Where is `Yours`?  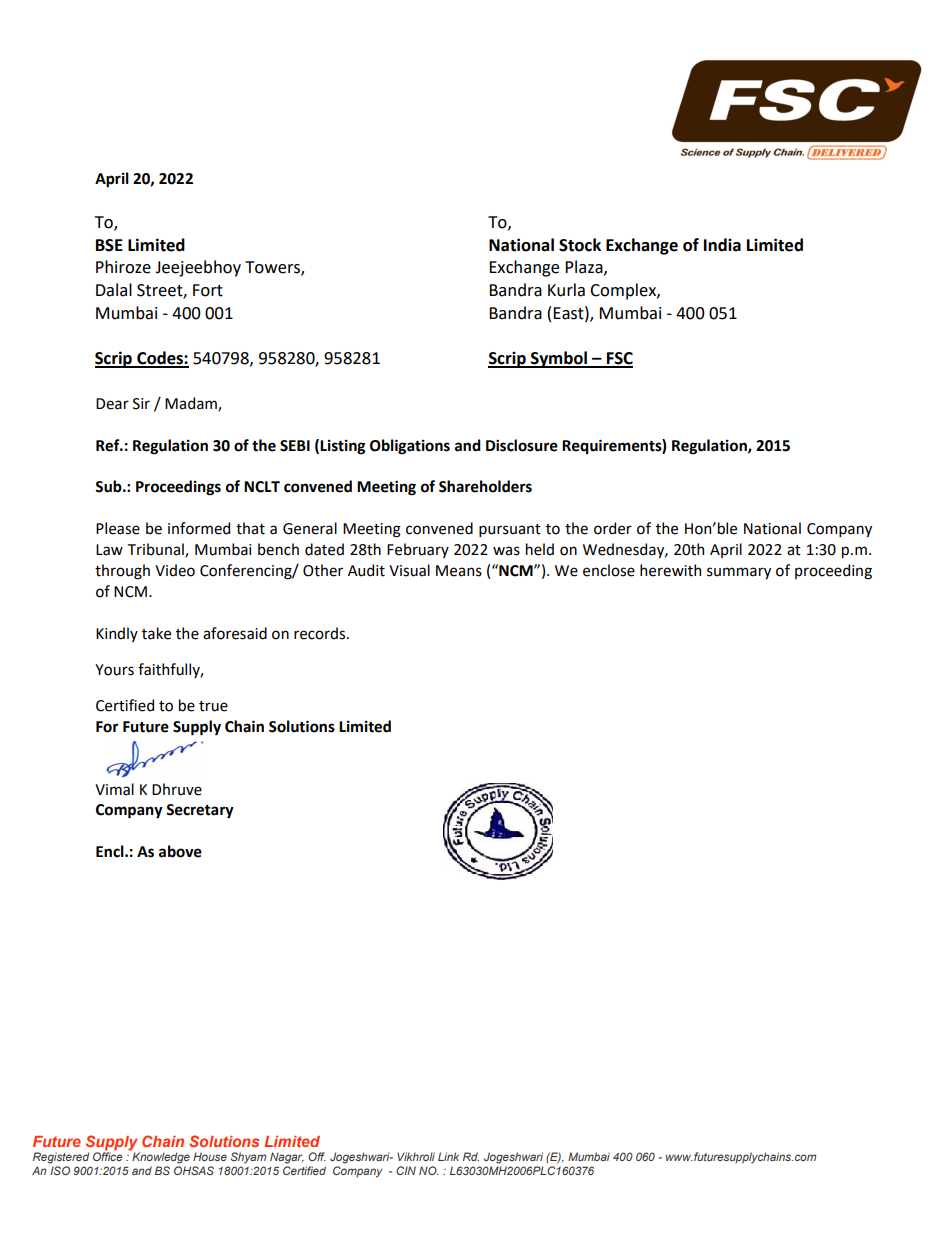
Yours is located at coordinates (114, 670).
